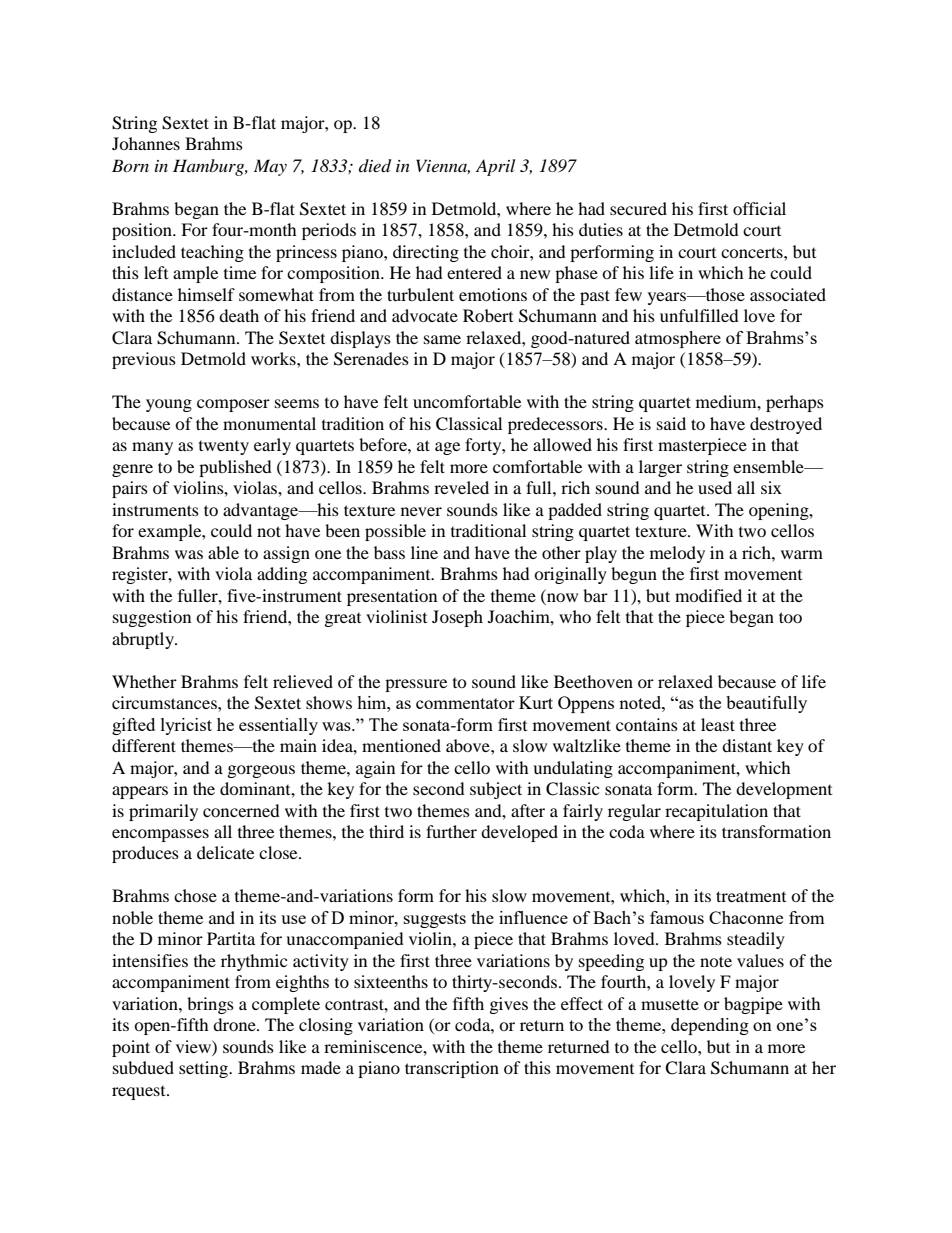 Image resolution: width=952 pixels, height=1233 pixels. What do you see at coordinates (495, 167) in the screenshot?
I see `April` at bounding box center [495, 167].
